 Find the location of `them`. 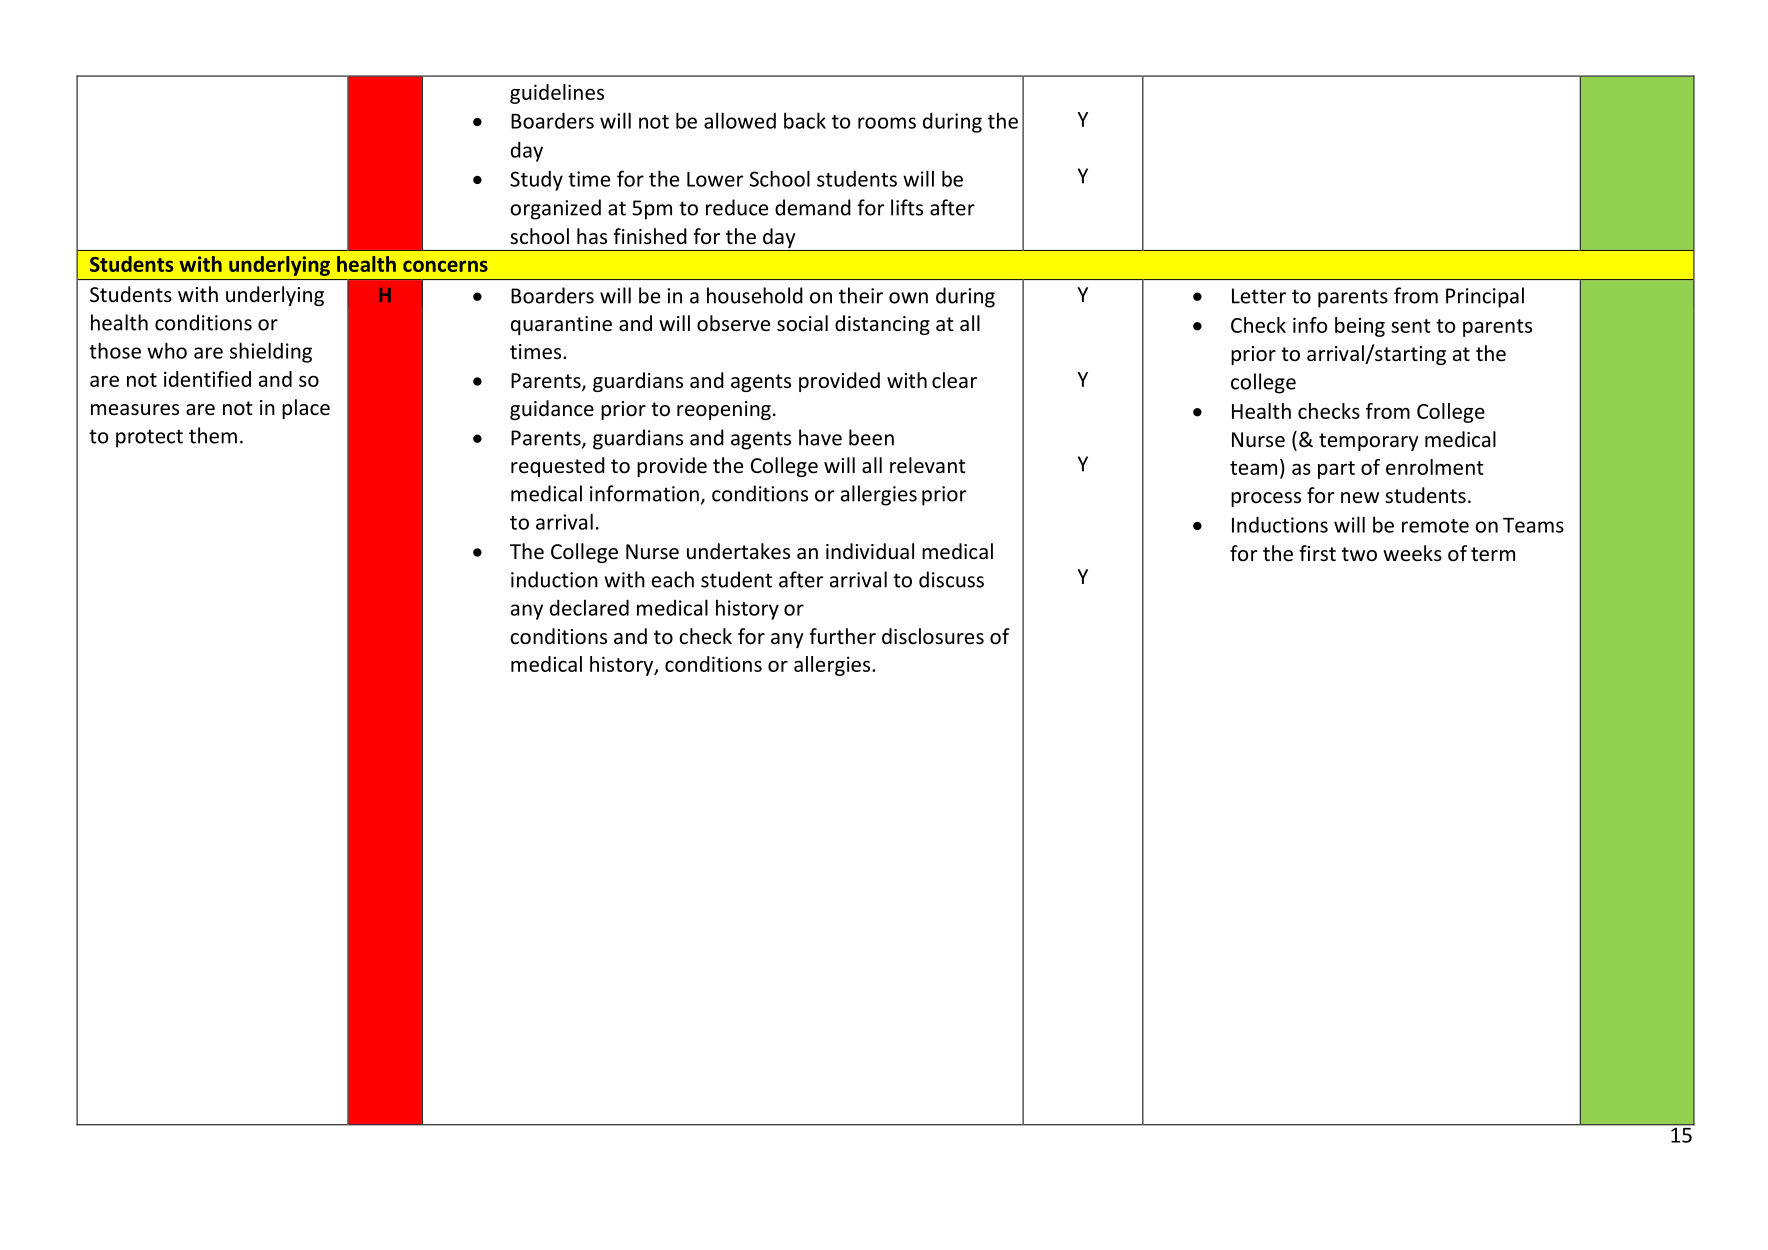

them is located at coordinates (213, 435).
